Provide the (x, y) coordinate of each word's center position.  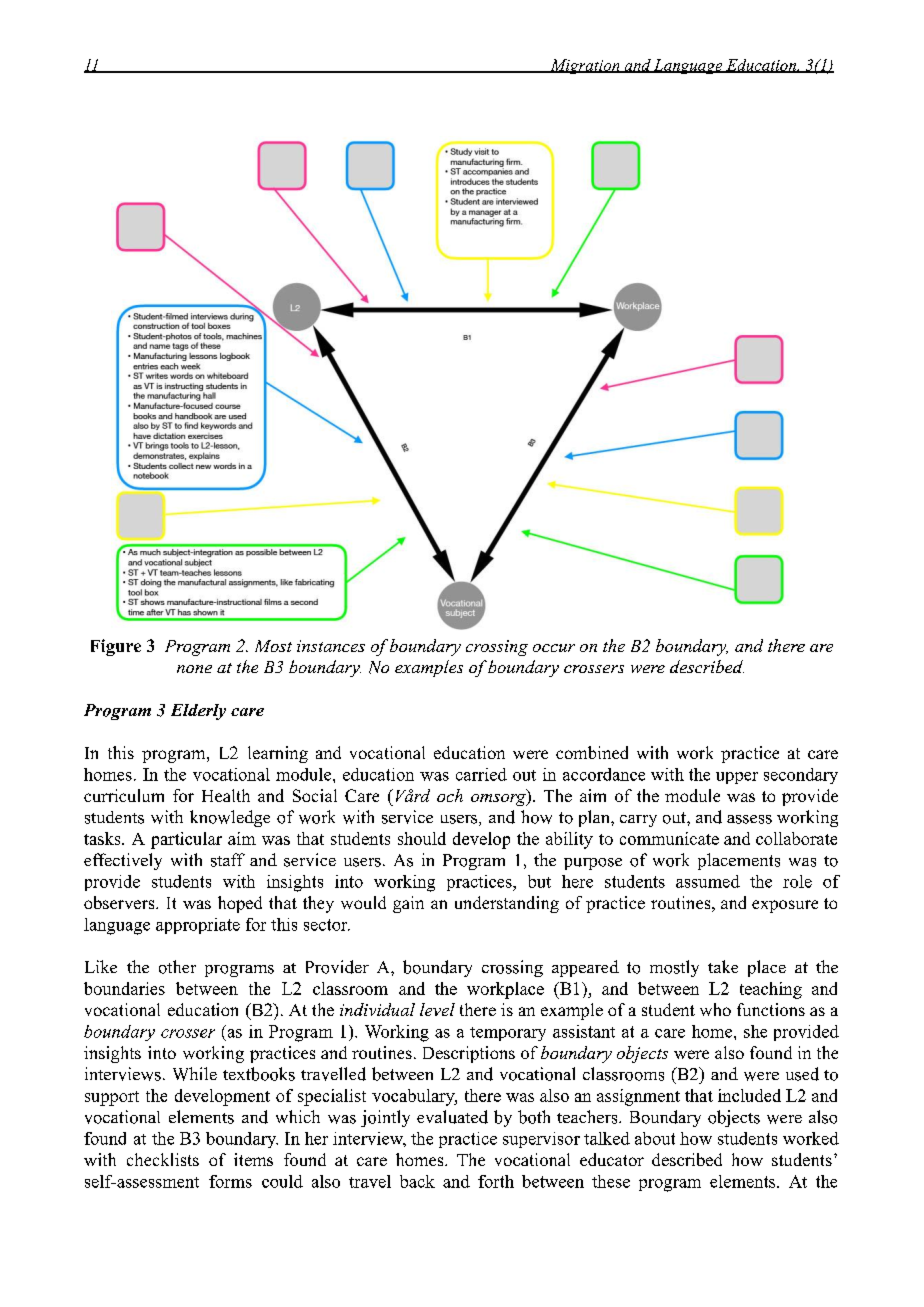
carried (481, 774)
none (194, 669)
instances (331, 646)
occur (554, 648)
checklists (163, 1159)
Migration (585, 66)
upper (737, 778)
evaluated (452, 1117)
